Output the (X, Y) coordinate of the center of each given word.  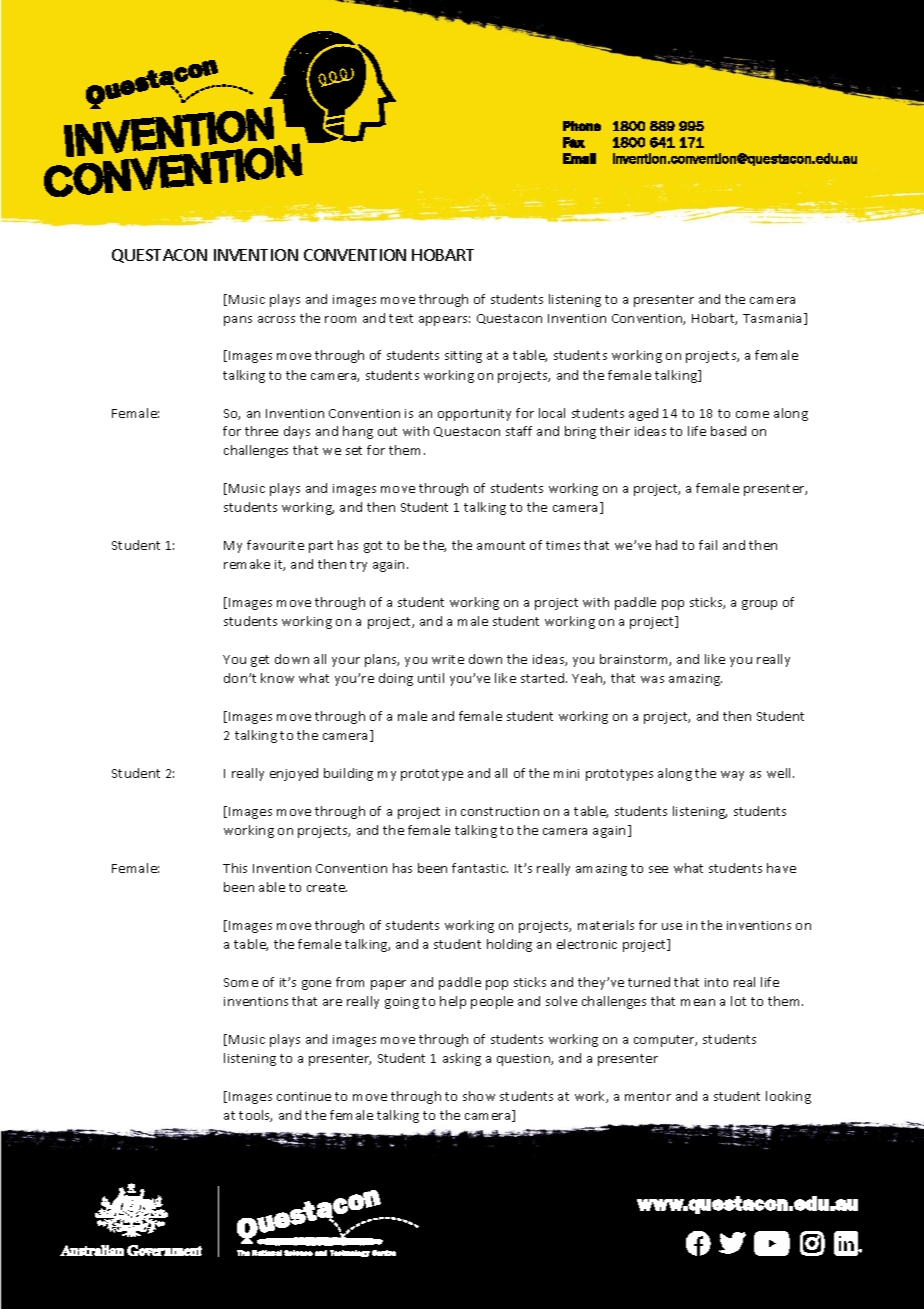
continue (304, 1096)
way (732, 776)
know (277, 678)
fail (708, 545)
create (327, 887)
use (672, 926)
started (544, 678)
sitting (463, 357)
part (321, 547)
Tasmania (772, 318)
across (276, 319)
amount (501, 545)
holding (509, 945)
